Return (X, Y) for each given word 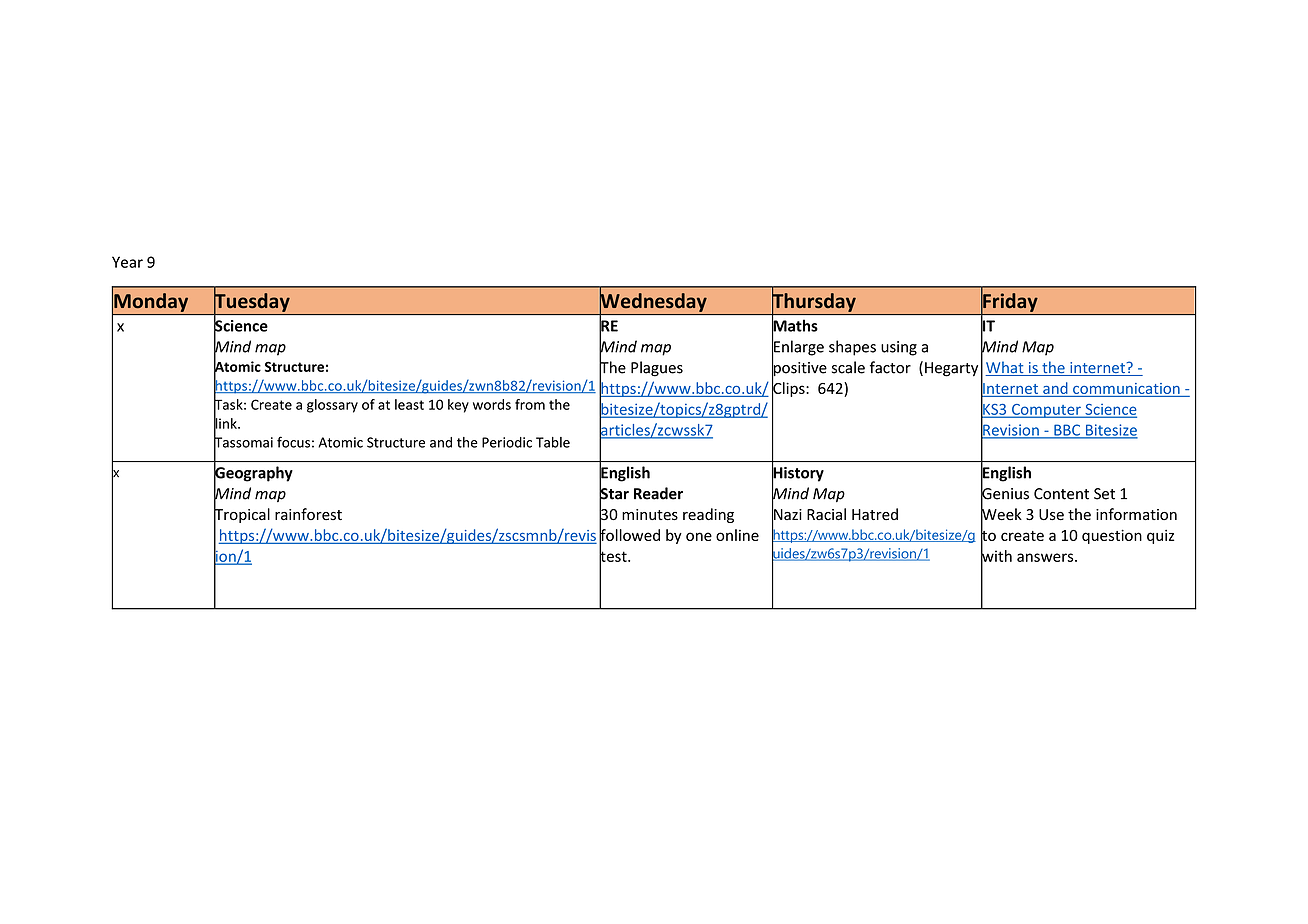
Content (1061, 494)
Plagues (657, 369)
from (530, 404)
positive (799, 369)
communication (1126, 390)
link (226, 423)
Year (127, 262)
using (899, 348)
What (1005, 368)
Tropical (242, 516)
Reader (658, 493)
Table (553, 442)
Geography (253, 474)
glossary (332, 406)
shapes (852, 348)
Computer (1046, 411)
